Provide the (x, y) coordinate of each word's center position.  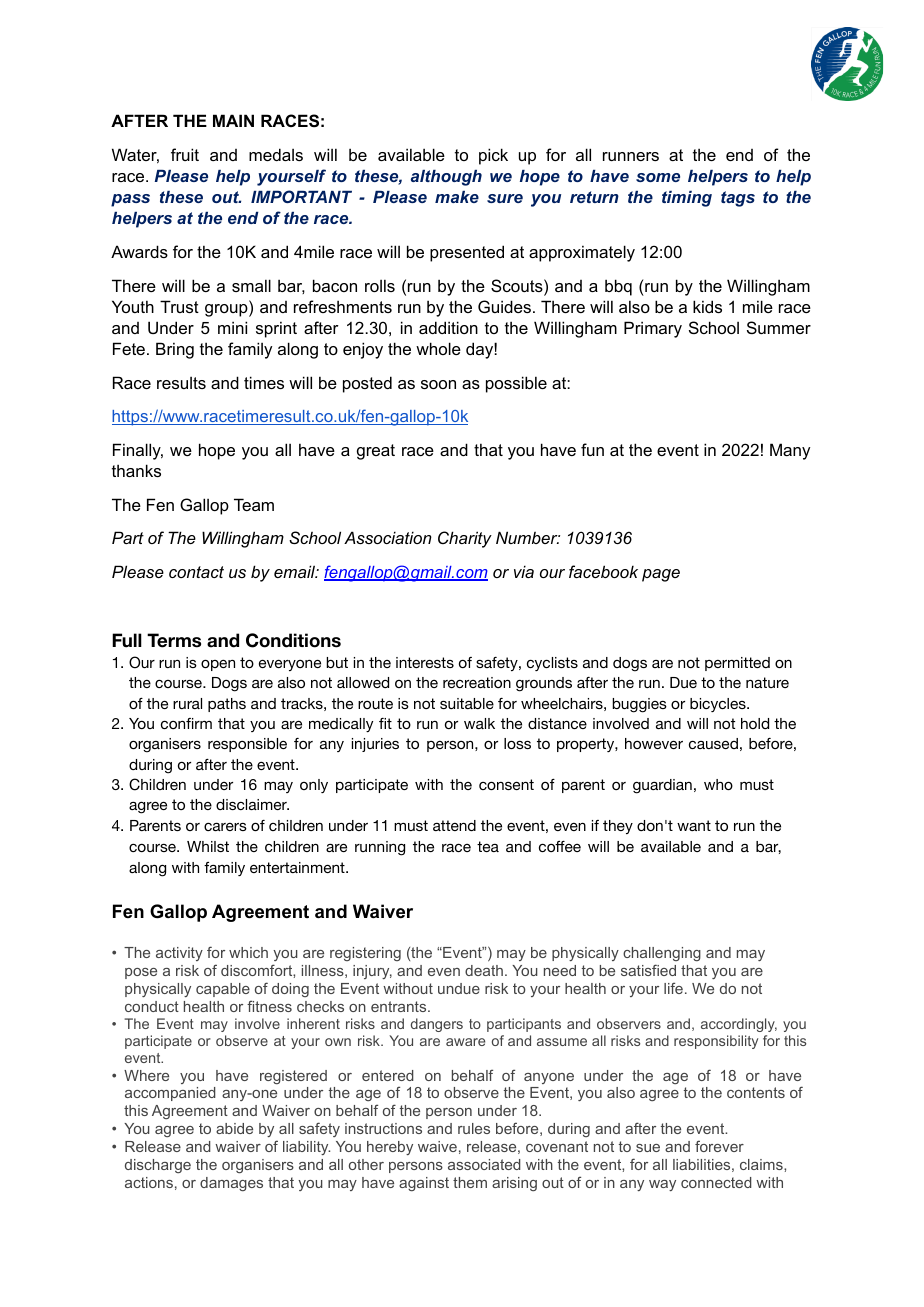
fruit (185, 154)
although (446, 178)
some (658, 177)
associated (484, 1164)
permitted (737, 664)
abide (234, 1128)
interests (425, 662)
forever (719, 1146)
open (218, 665)
